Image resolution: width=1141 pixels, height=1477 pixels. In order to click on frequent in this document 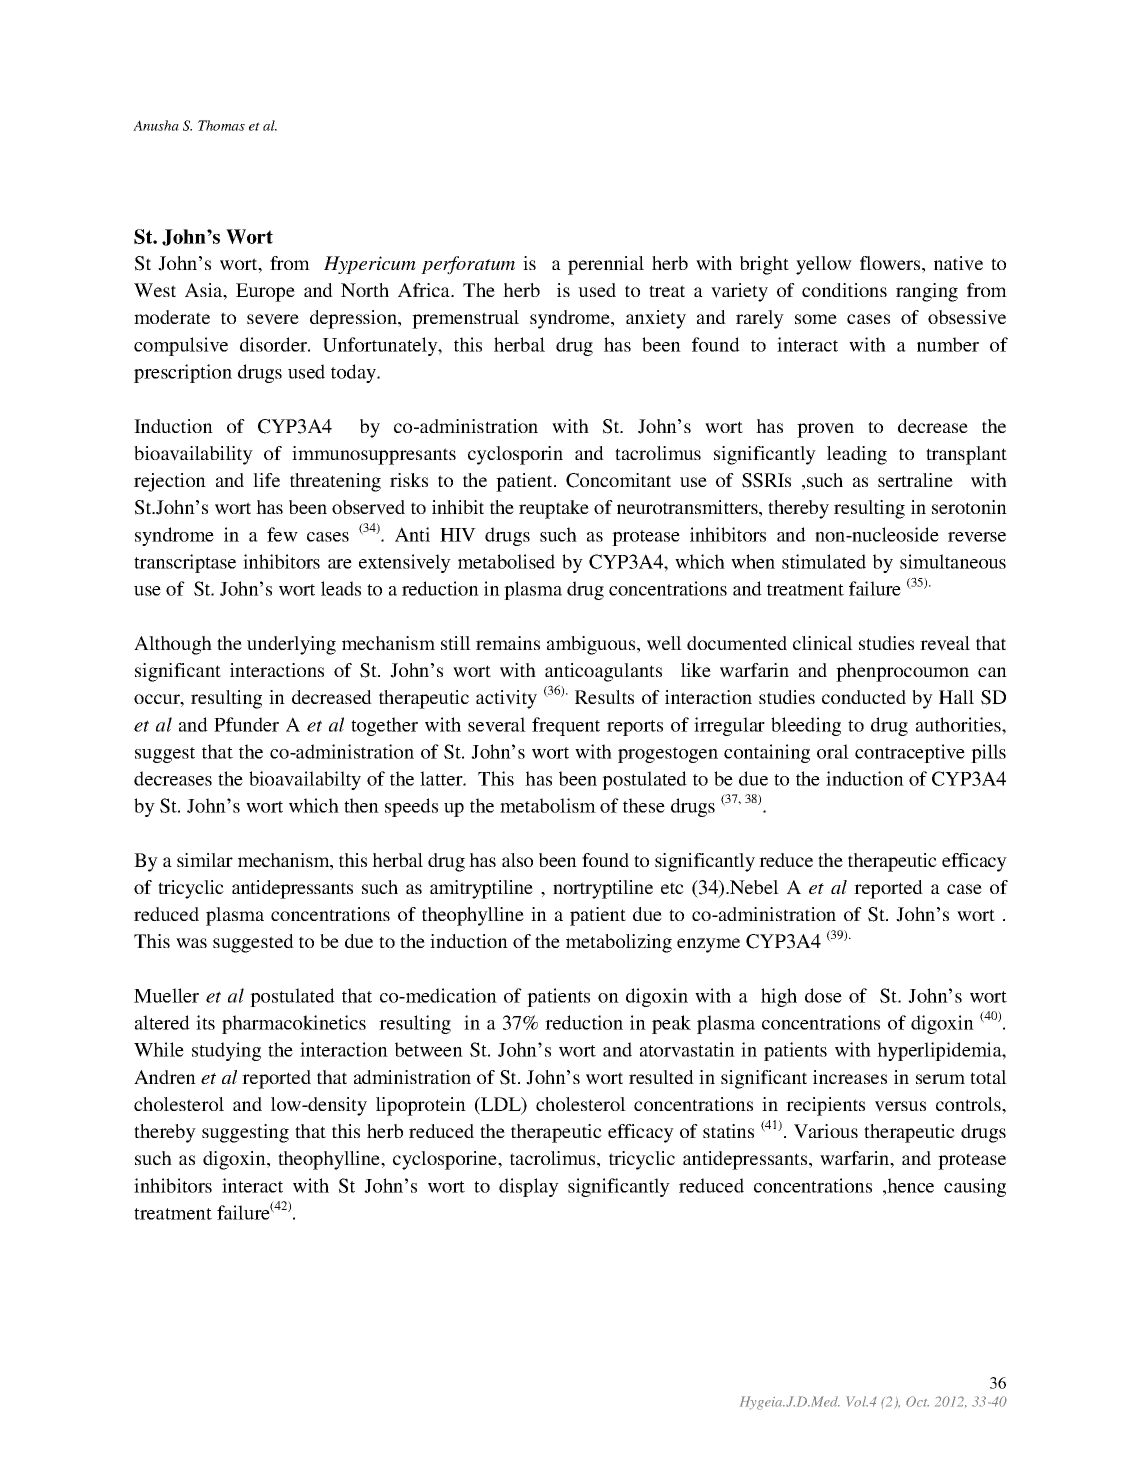, I will do `click(566, 726)`.
